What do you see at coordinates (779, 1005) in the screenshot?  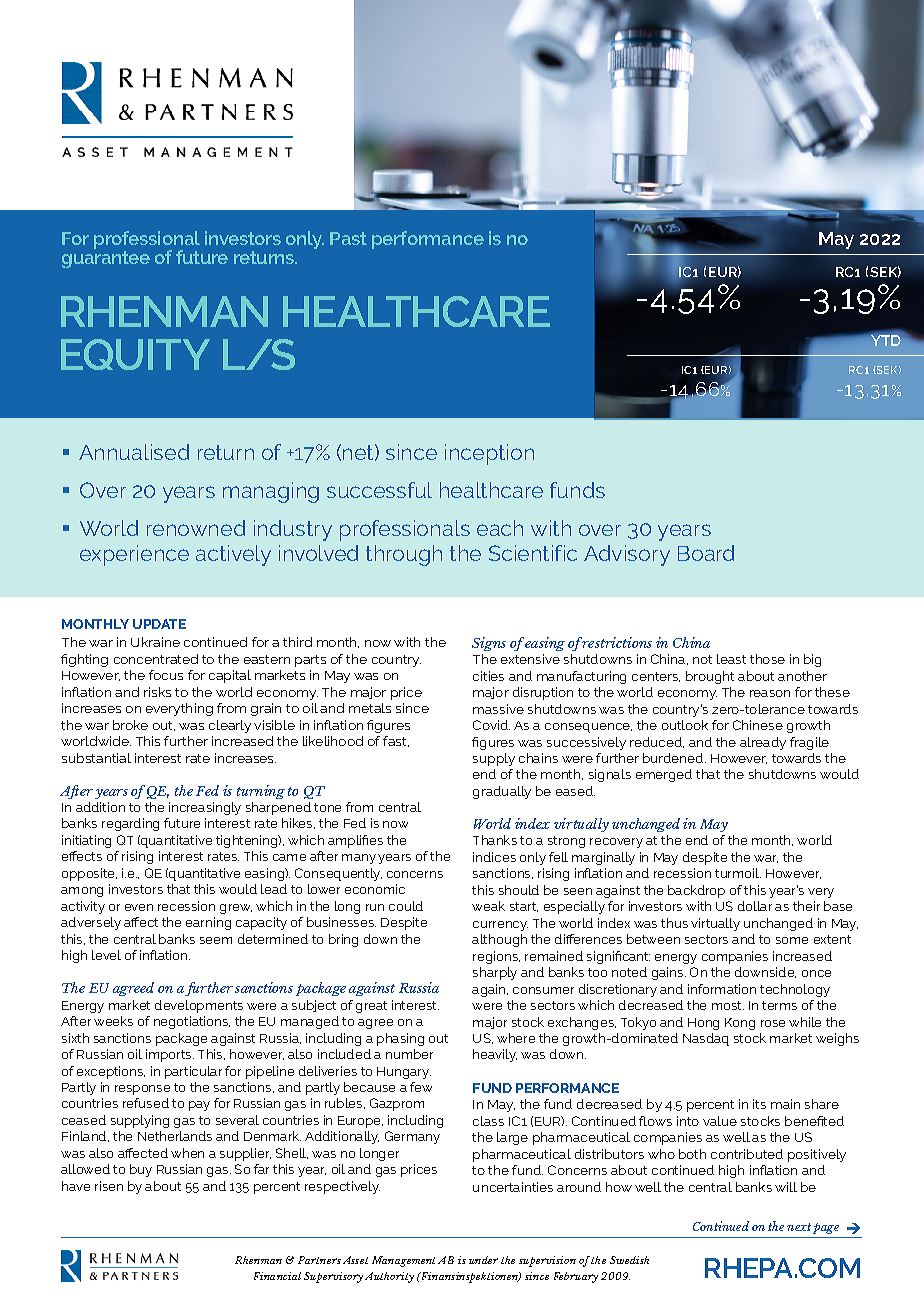 I see `terms` at bounding box center [779, 1005].
